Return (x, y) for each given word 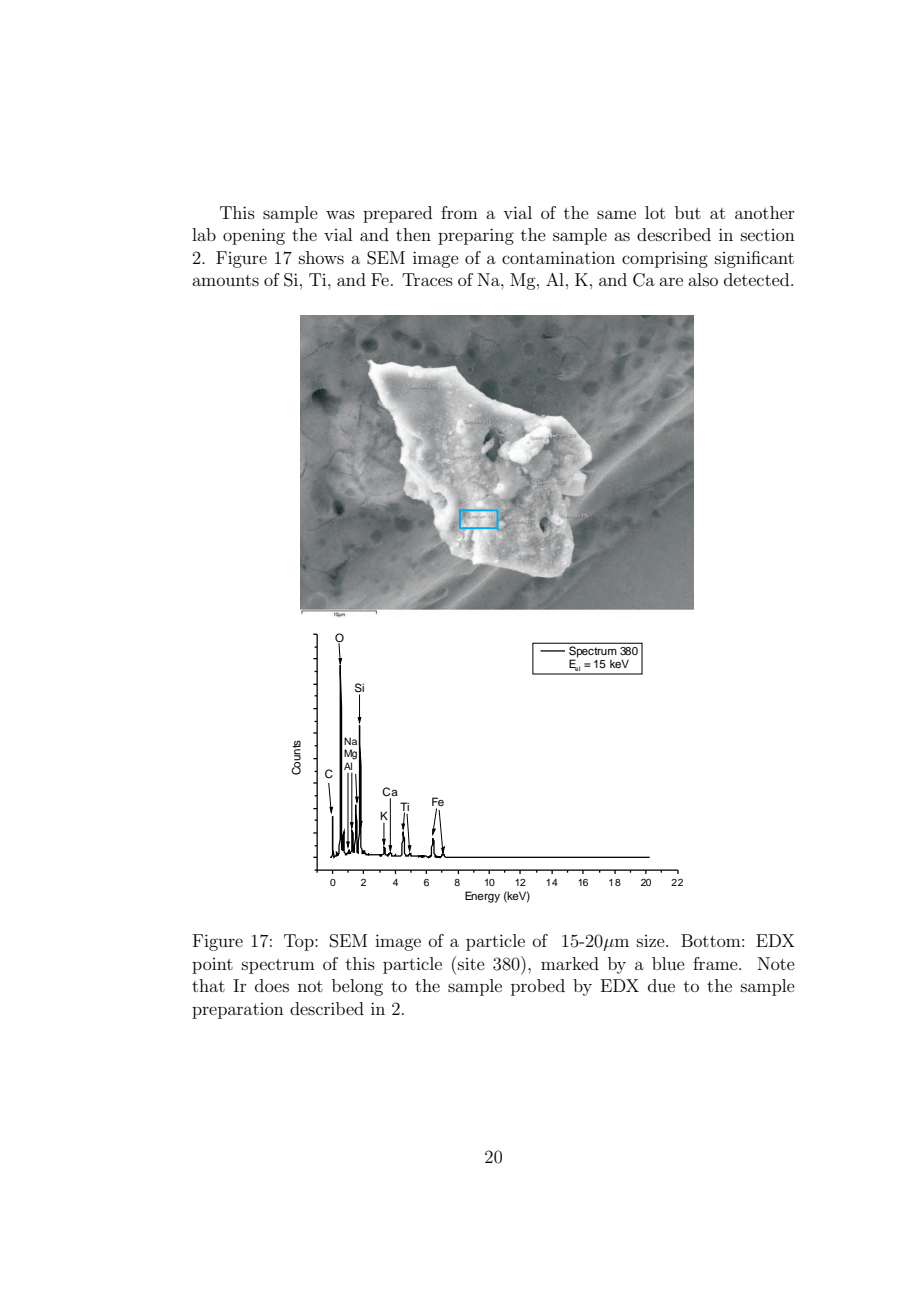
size (652, 941)
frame (716, 963)
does (272, 985)
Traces (427, 279)
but (688, 212)
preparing (476, 236)
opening (254, 236)
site (471, 964)
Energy (482, 897)
